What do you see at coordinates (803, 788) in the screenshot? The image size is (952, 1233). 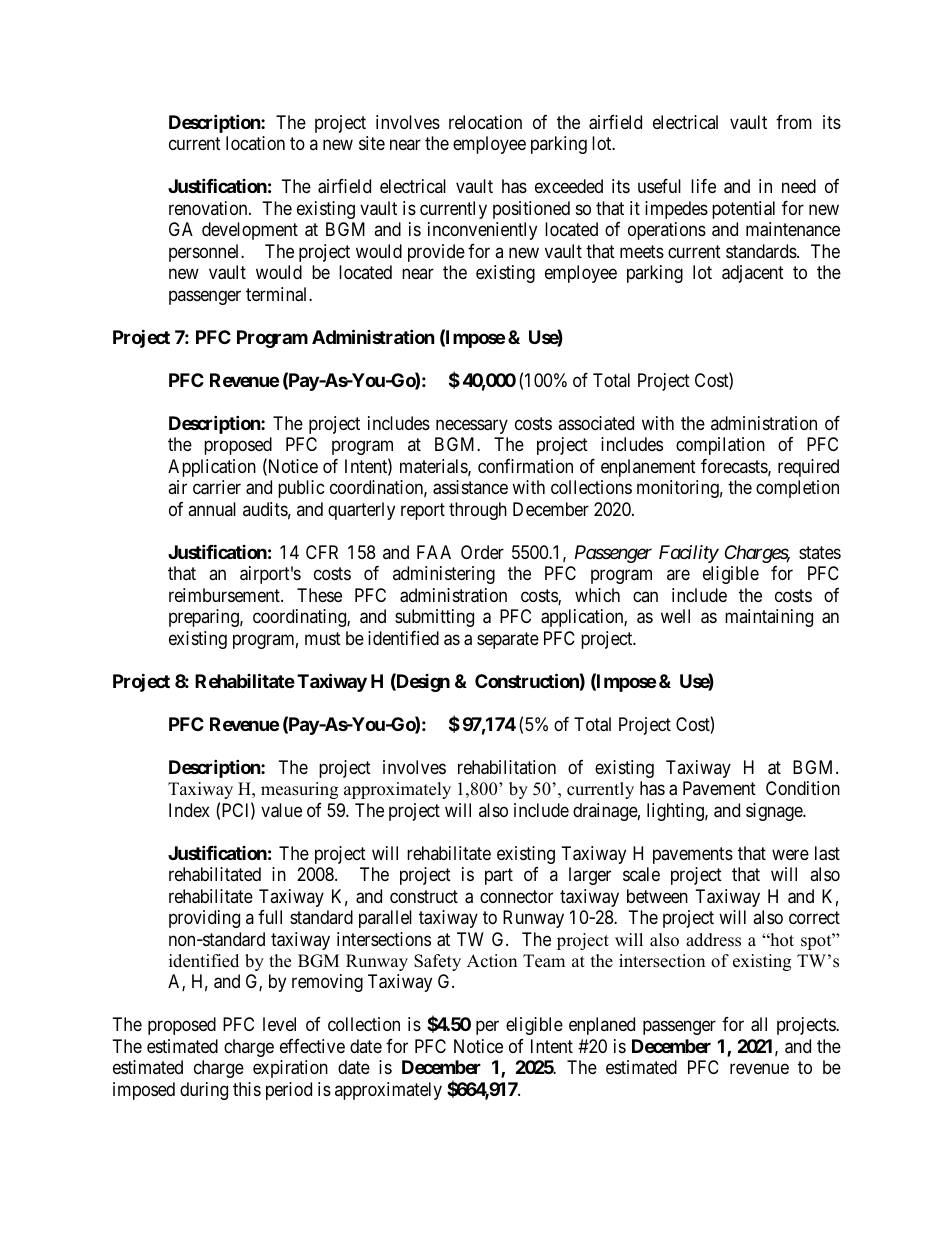 I see `Condition` at bounding box center [803, 788].
